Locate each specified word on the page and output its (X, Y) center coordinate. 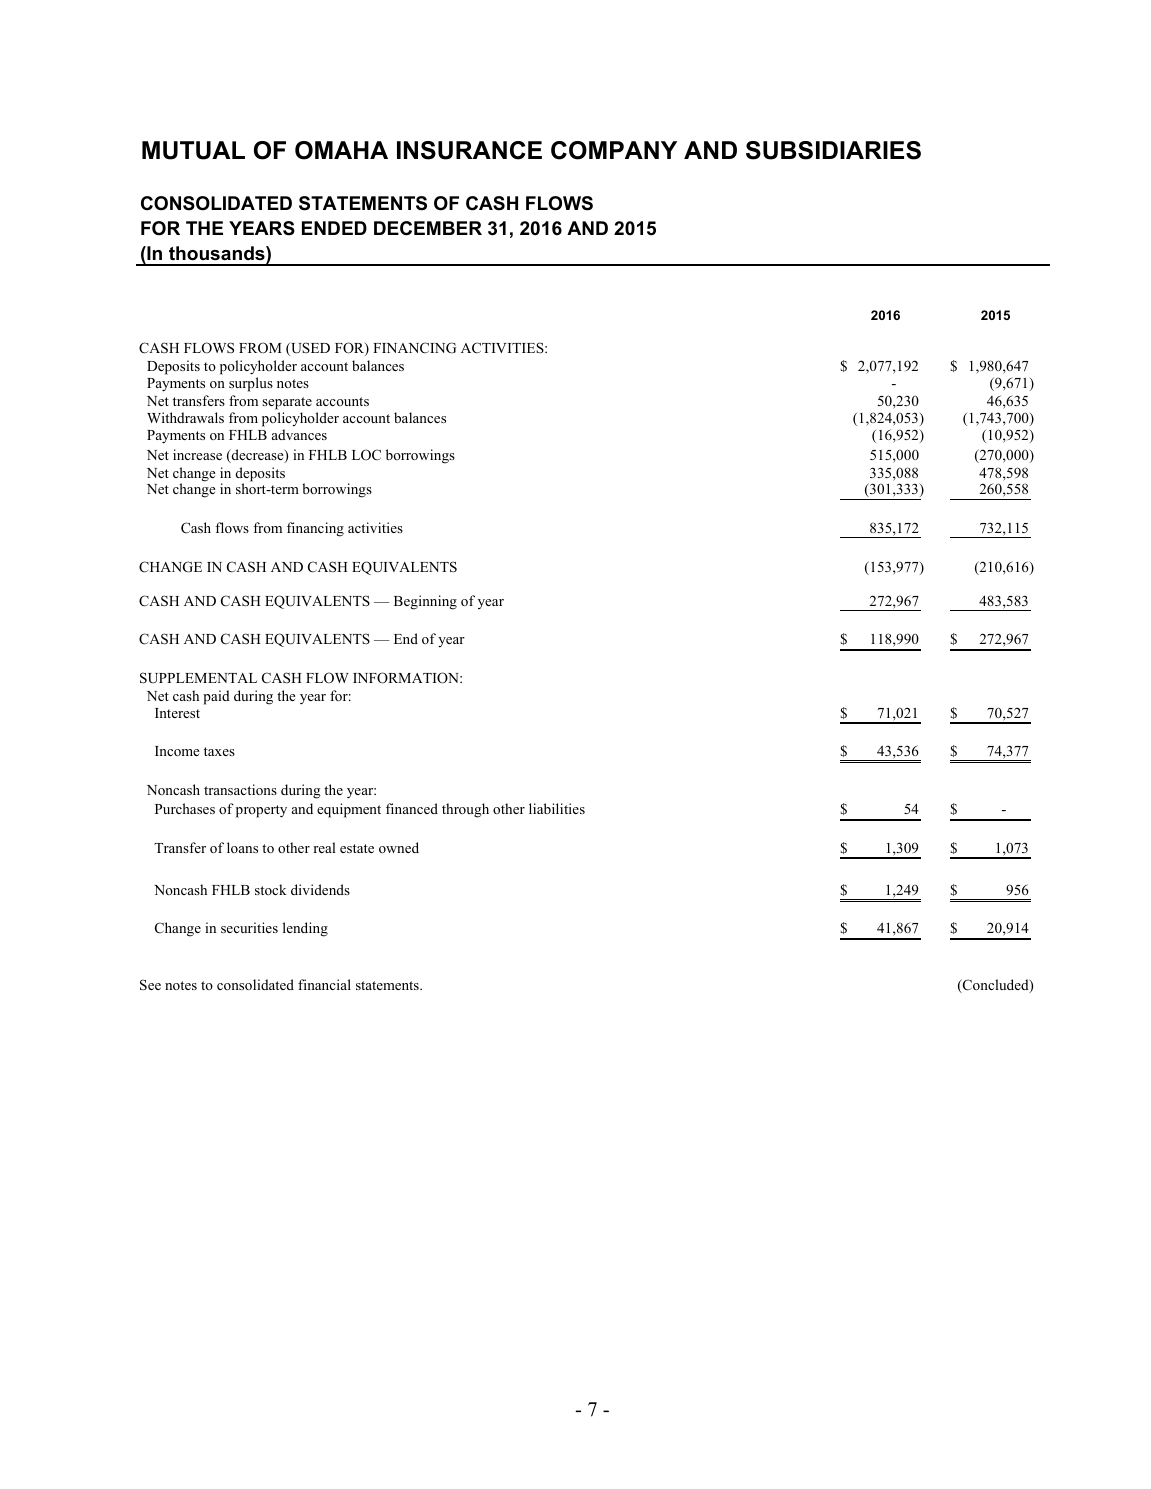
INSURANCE (469, 150)
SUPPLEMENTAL (198, 678)
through (465, 810)
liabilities (557, 808)
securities (249, 927)
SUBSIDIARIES (833, 150)
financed (412, 808)
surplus (251, 384)
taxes (219, 751)
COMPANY (614, 150)
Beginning (425, 602)
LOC (366, 455)
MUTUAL (193, 150)
